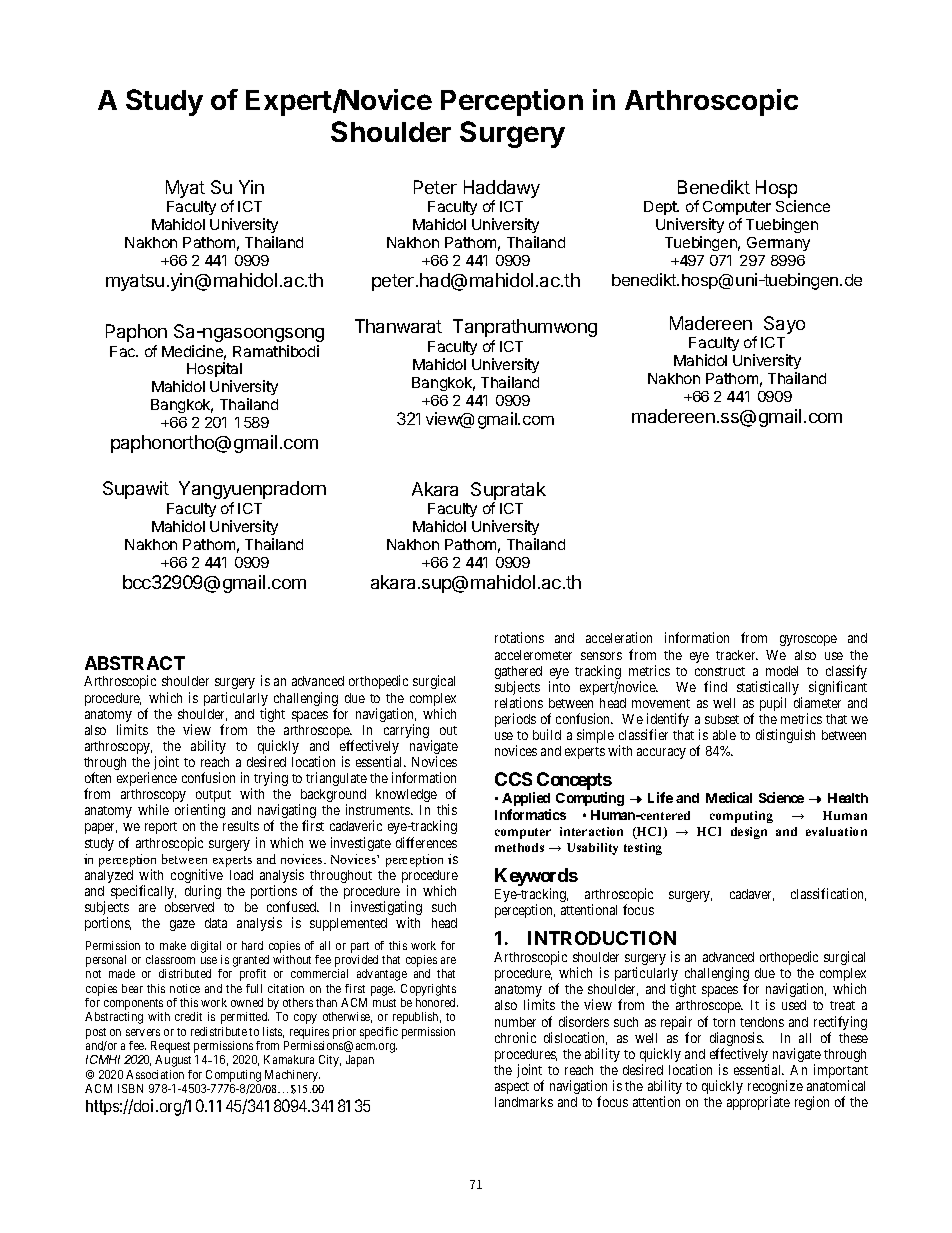 This screenshot has width=952, height=1233. What do you see at coordinates (519, 637) in the screenshot?
I see `rotations` at bounding box center [519, 637].
